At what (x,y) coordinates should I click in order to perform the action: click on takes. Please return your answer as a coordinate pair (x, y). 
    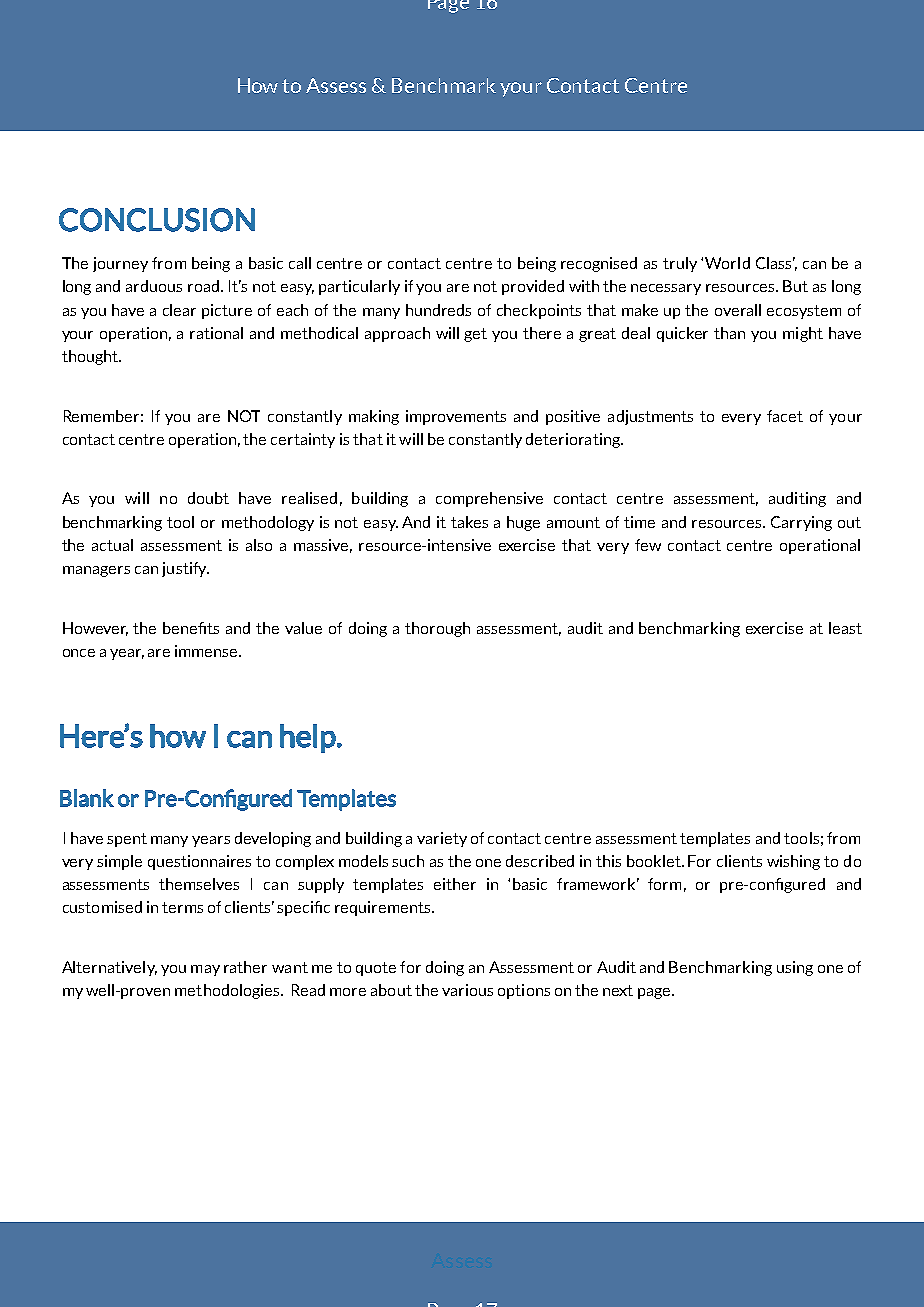
    Looking at the image, I should click on (469, 522).
